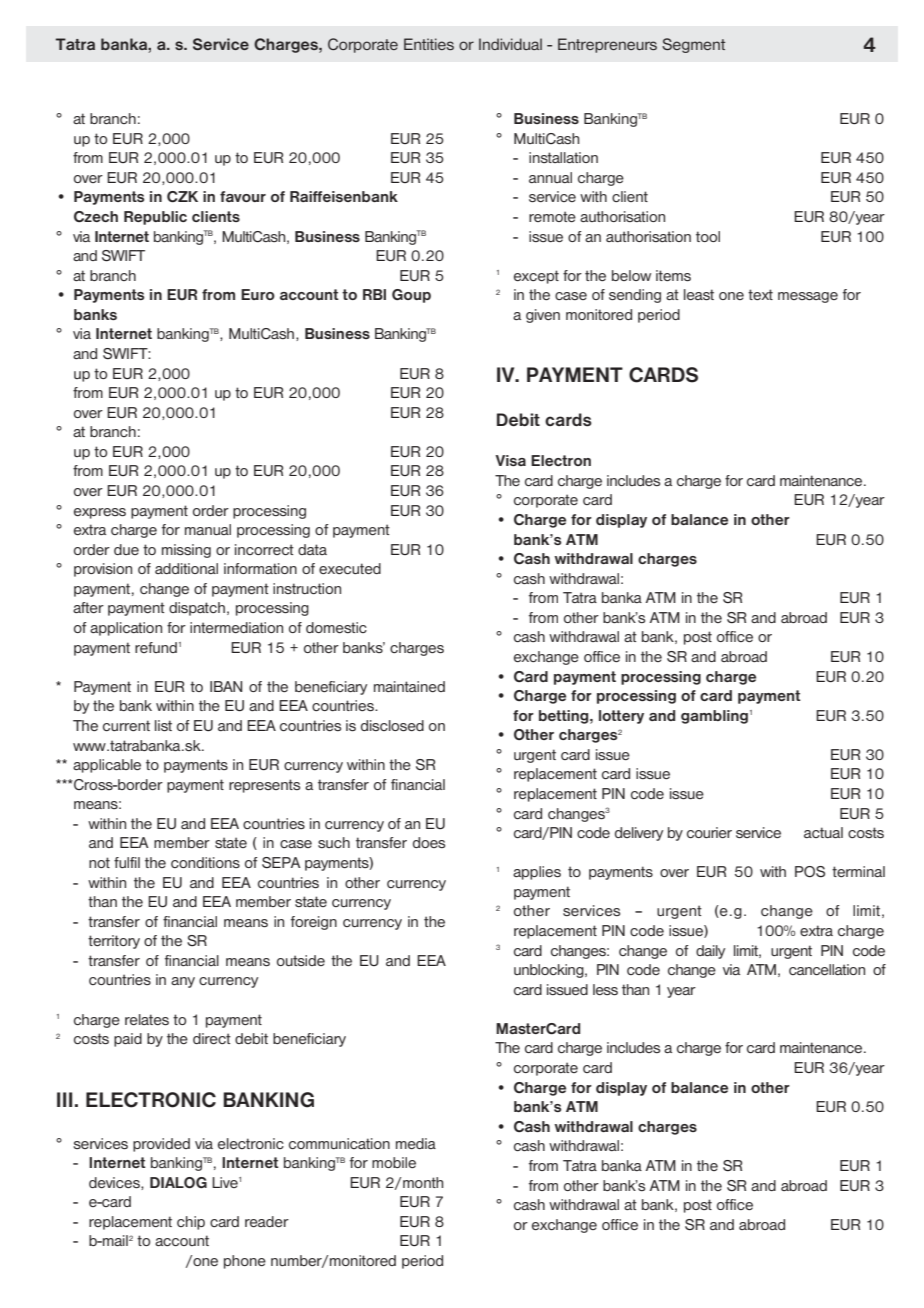 Image resolution: width=924 pixels, height=1308 pixels. What do you see at coordinates (127, 862) in the document?
I see `fulfil` at bounding box center [127, 862].
